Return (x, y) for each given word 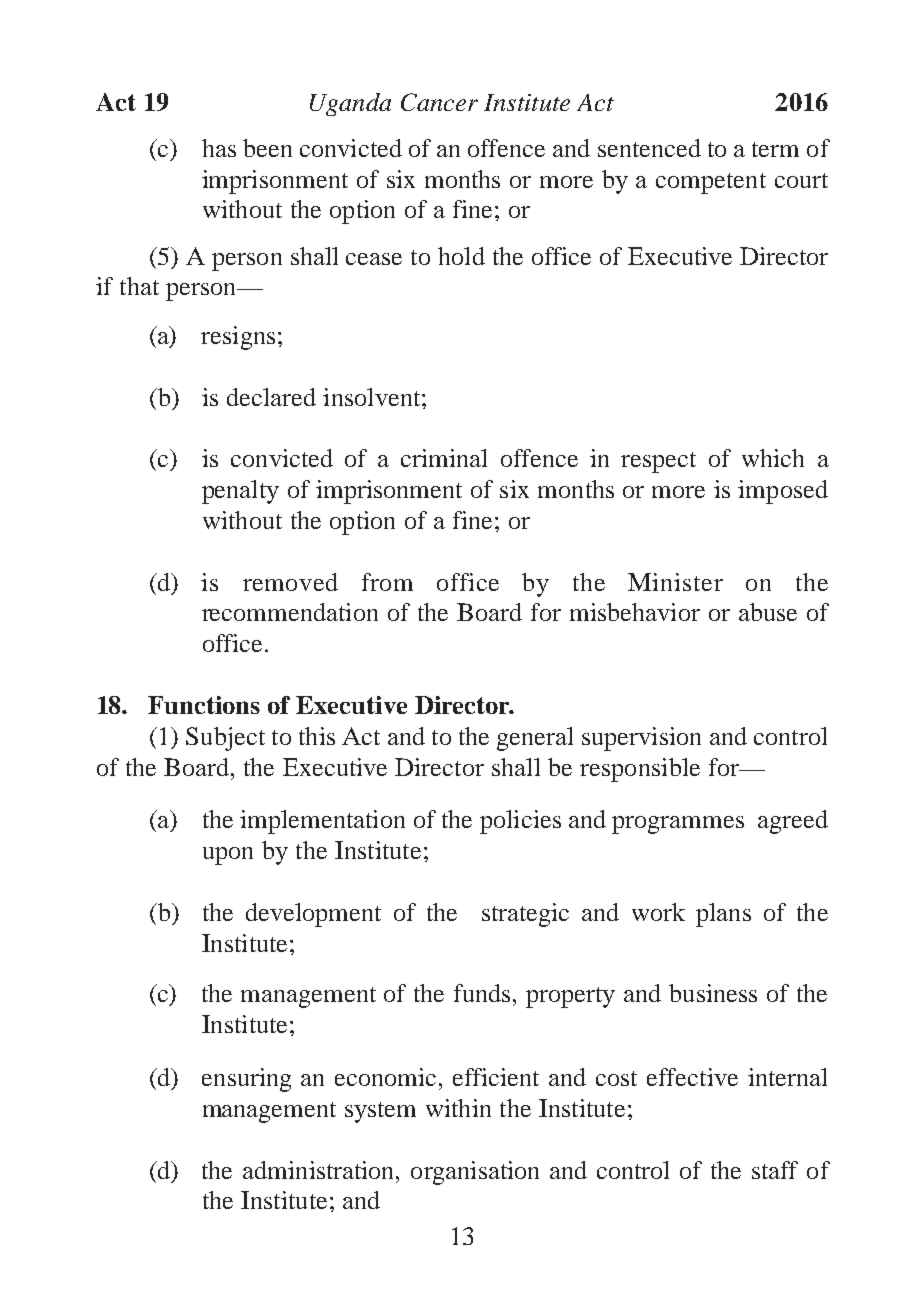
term (775, 149)
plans (723, 915)
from (387, 582)
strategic (525, 915)
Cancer (439, 102)
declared (271, 397)
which (773, 458)
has (219, 148)
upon (228, 856)
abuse (768, 612)
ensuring (246, 1080)
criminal (444, 458)
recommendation (290, 612)
